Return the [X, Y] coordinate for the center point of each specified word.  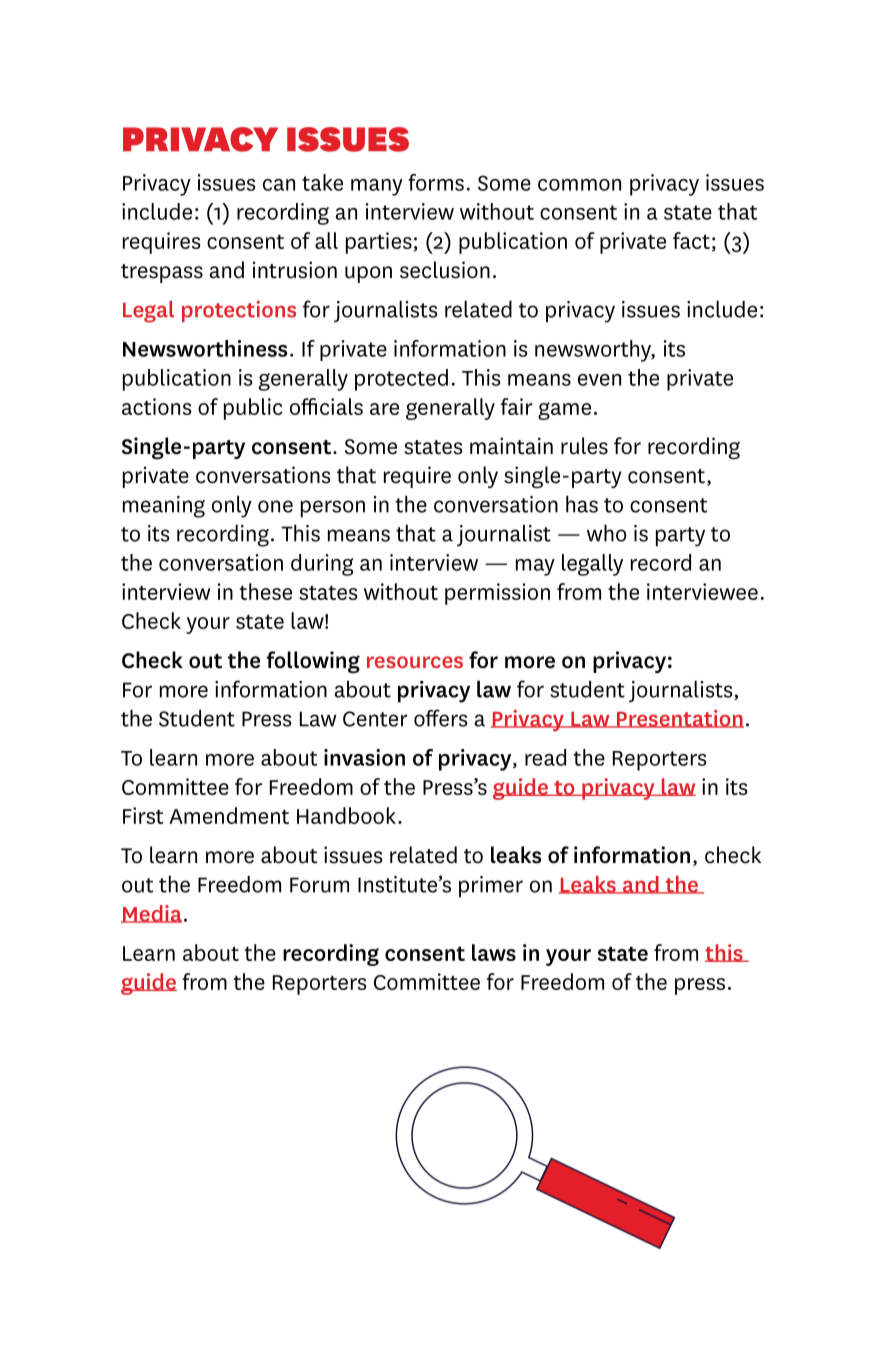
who [607, 533]
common [579, 185]
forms [436, 182]
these [265, 591]
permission [497, 594]
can [279, 185]
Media [151, 914]
